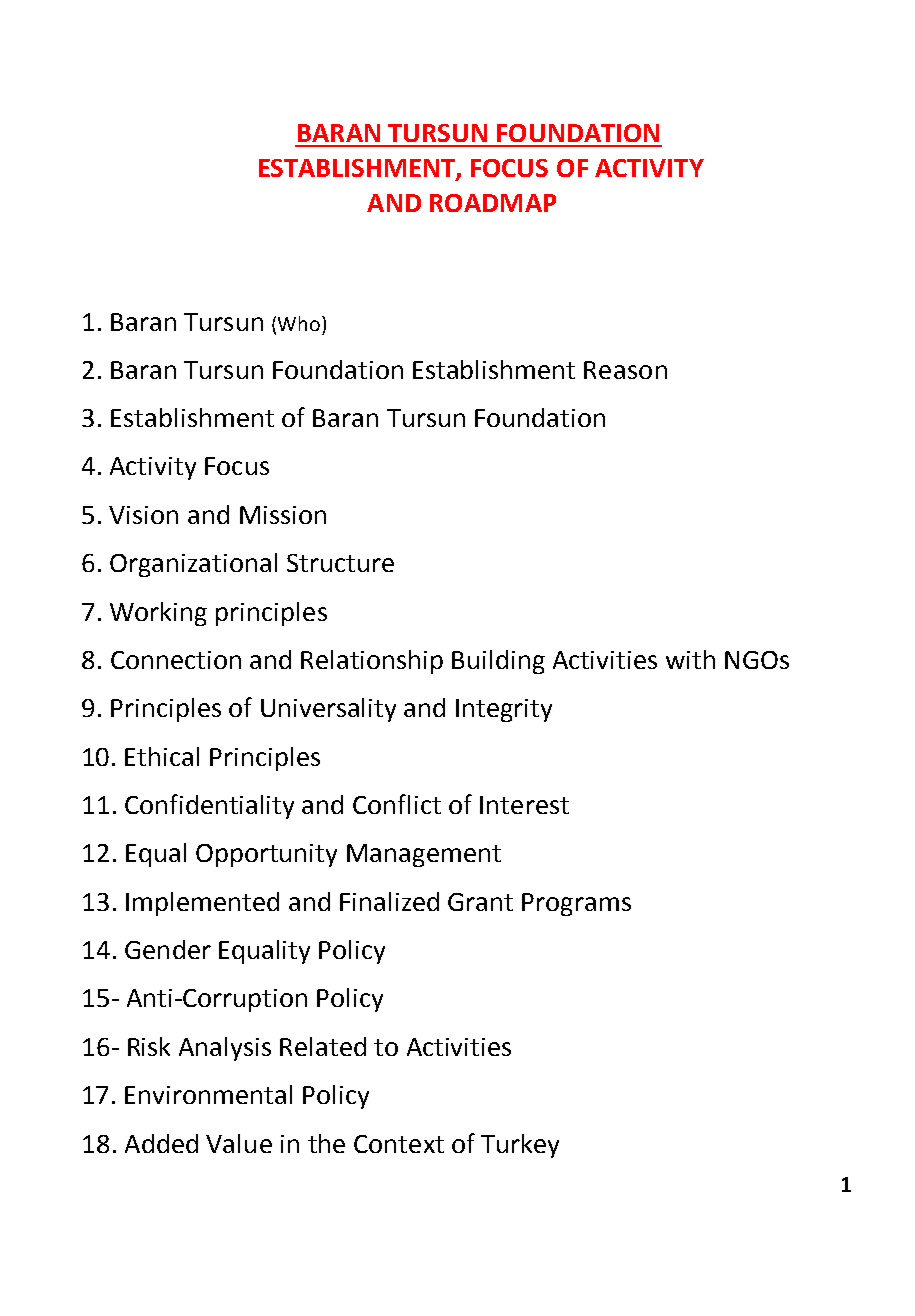 Image resolution: width=915 pixels, height=1316 pixels. Describe the element at coordinates (299, 323) in the screenshot. I see `Who` at that location.
